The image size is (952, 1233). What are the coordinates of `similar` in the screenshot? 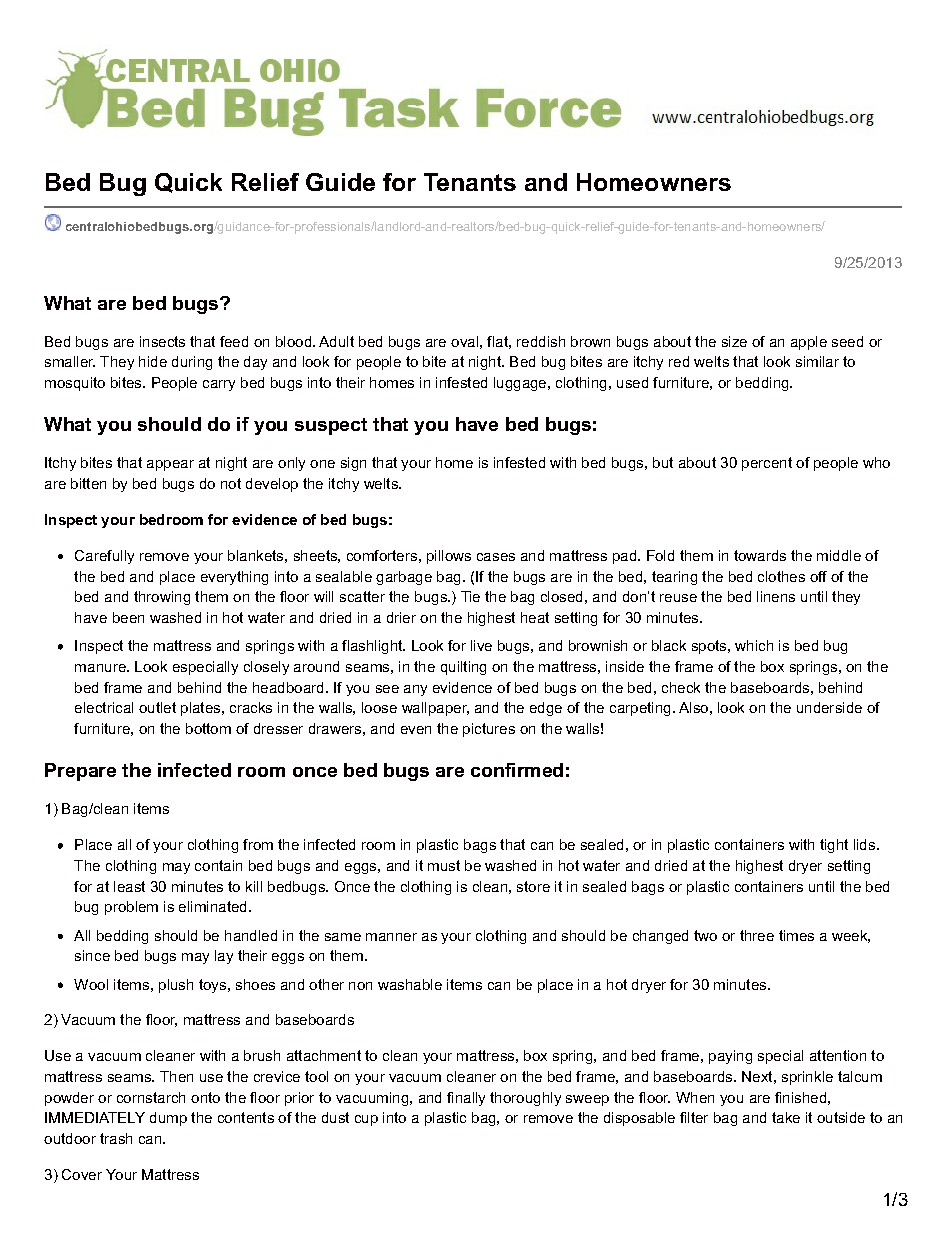 It's located at (817, 361).
